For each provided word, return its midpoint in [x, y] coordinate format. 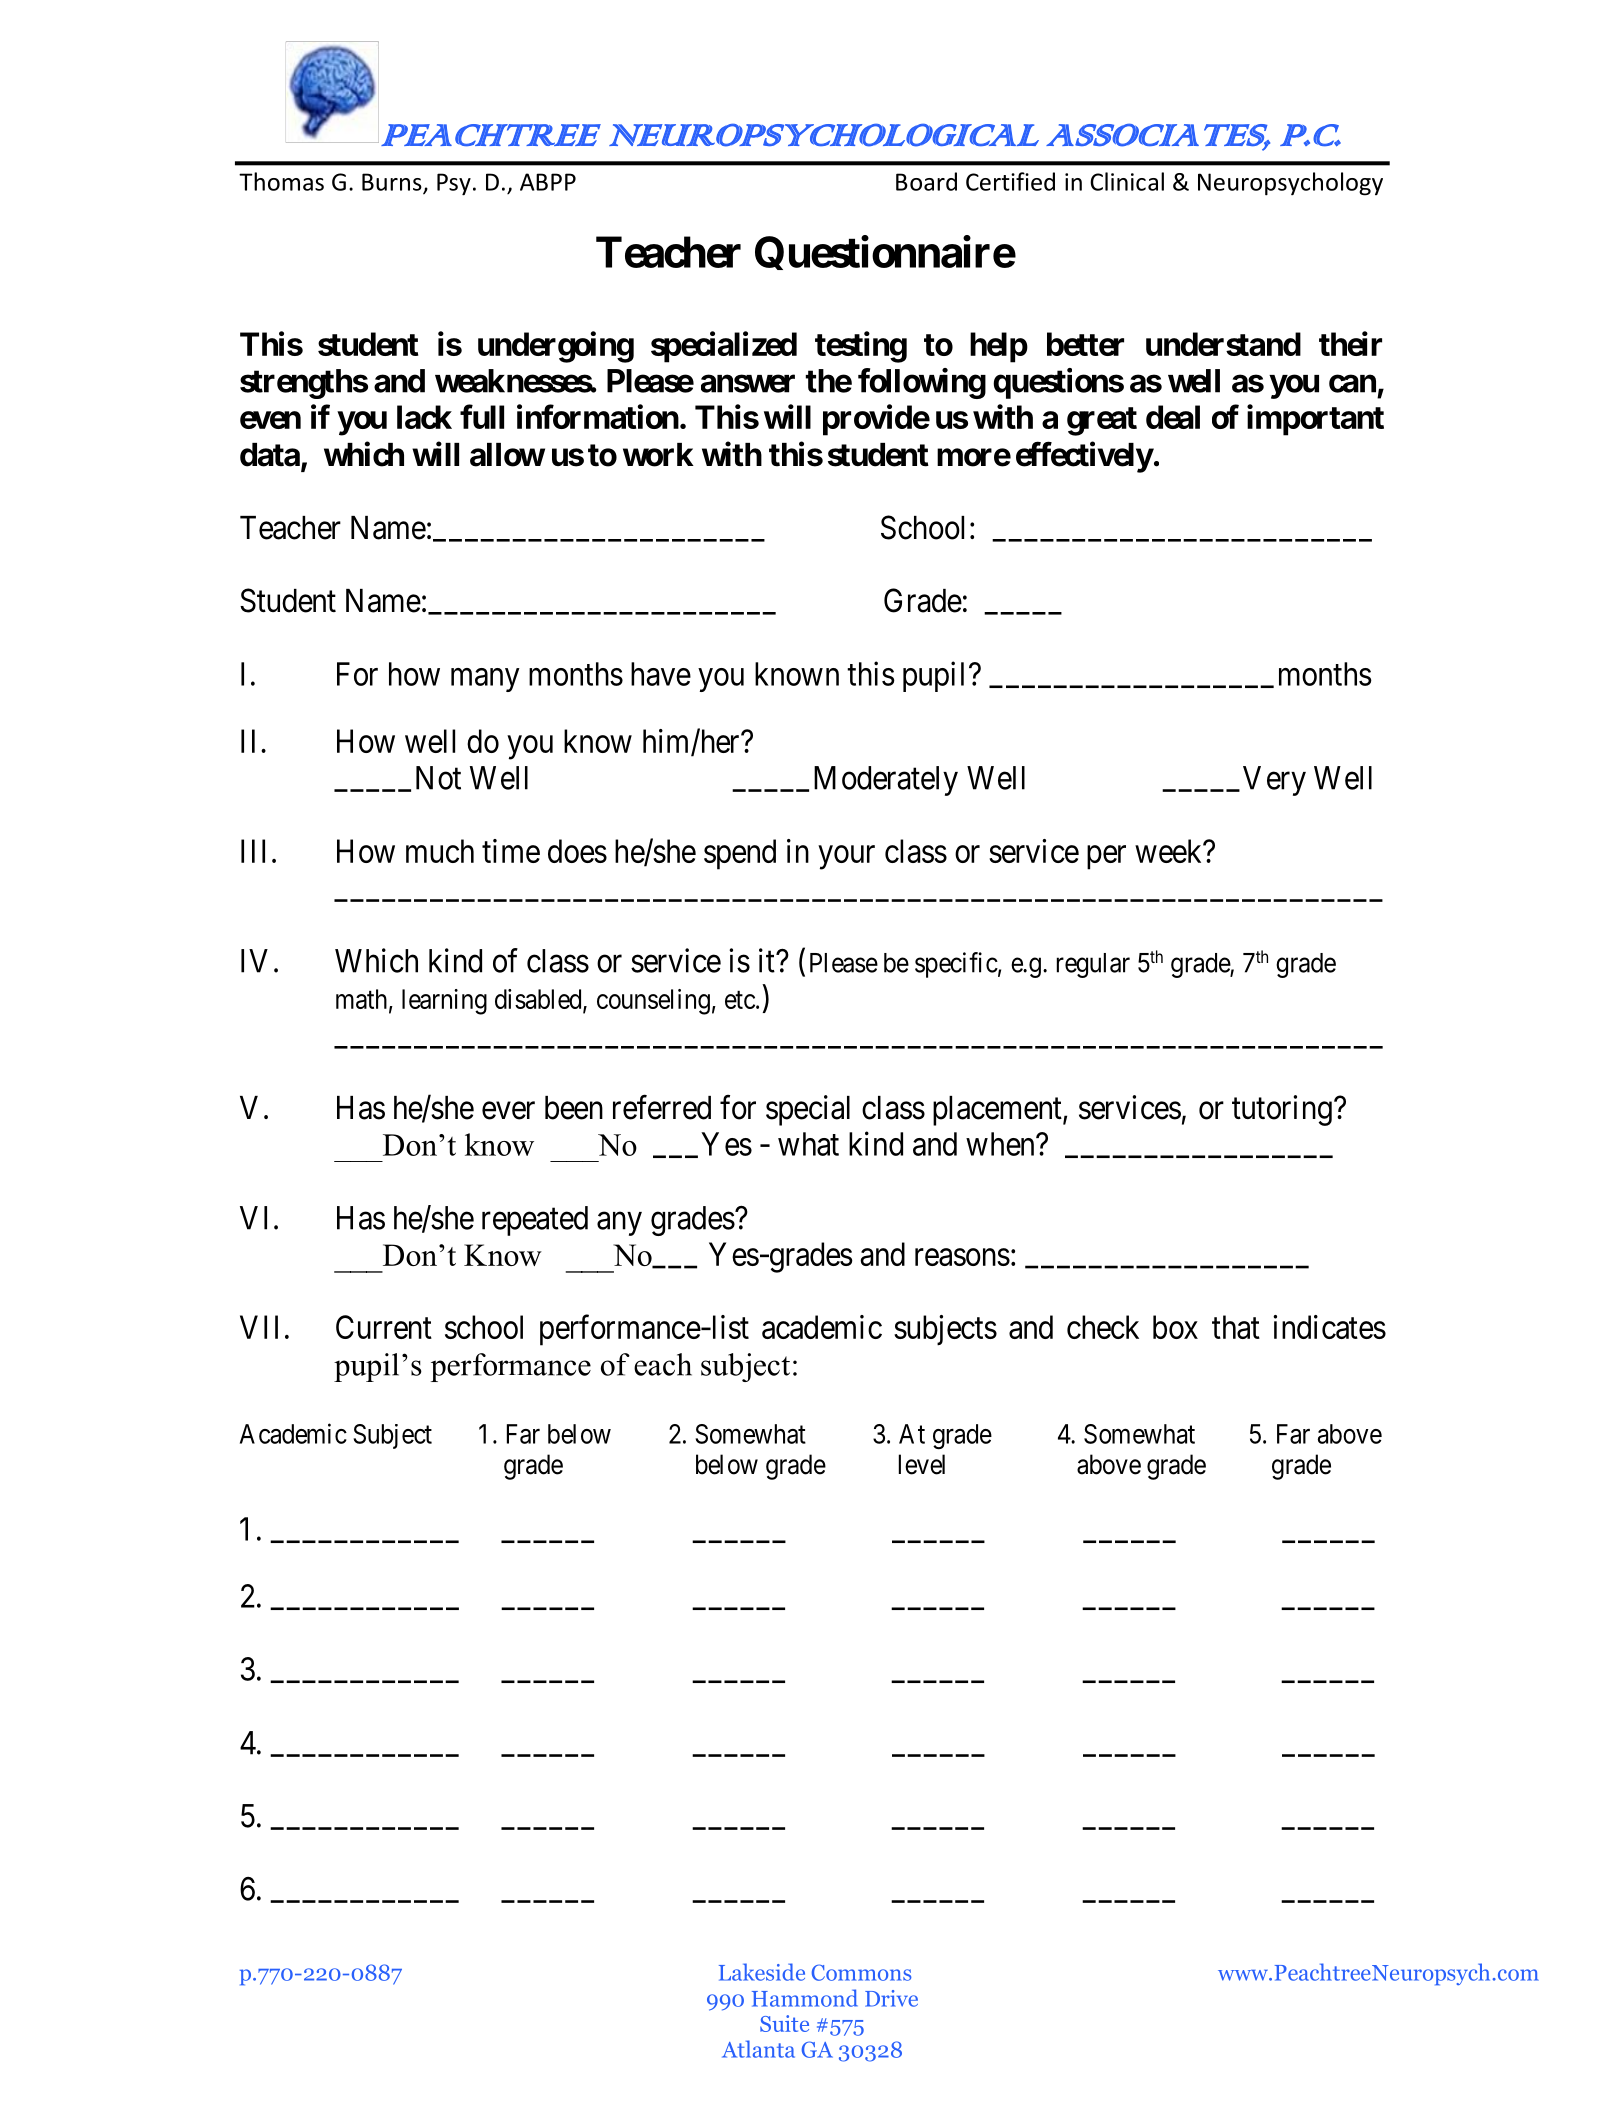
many [485, 680]
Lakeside [762, 1972]
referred [662, 1107]
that [1236, 1327]
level [922, 1464]
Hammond [805, 1998]
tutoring [1282, 1110]
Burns [393, 183]
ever [508, 1111]
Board [926, 181]
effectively [1084, 457]
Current [384, 1327]
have [661, 674]
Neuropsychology [1290, 184]
